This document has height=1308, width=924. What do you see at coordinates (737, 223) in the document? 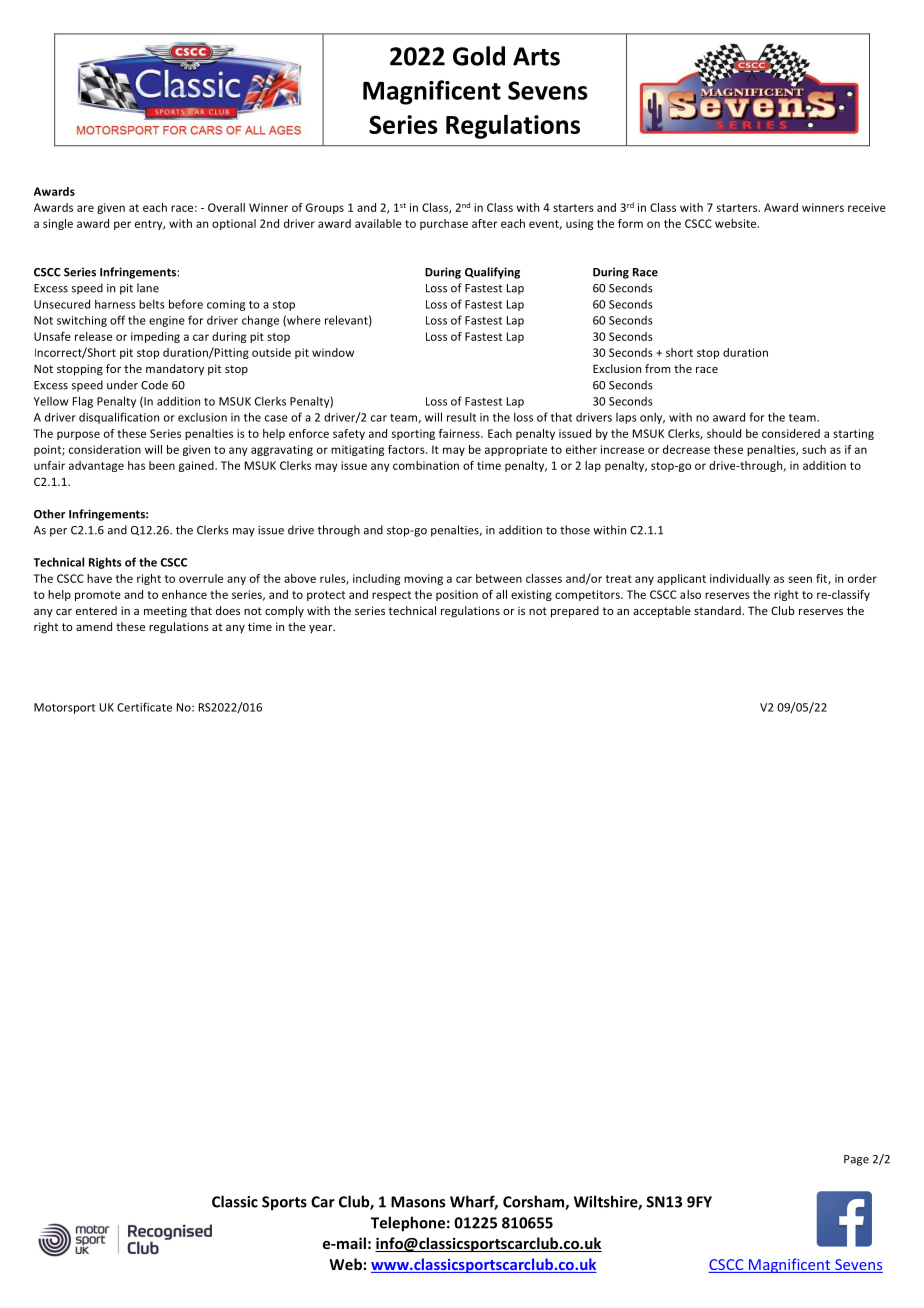
I see `website` at bounding box center [737, 223].
